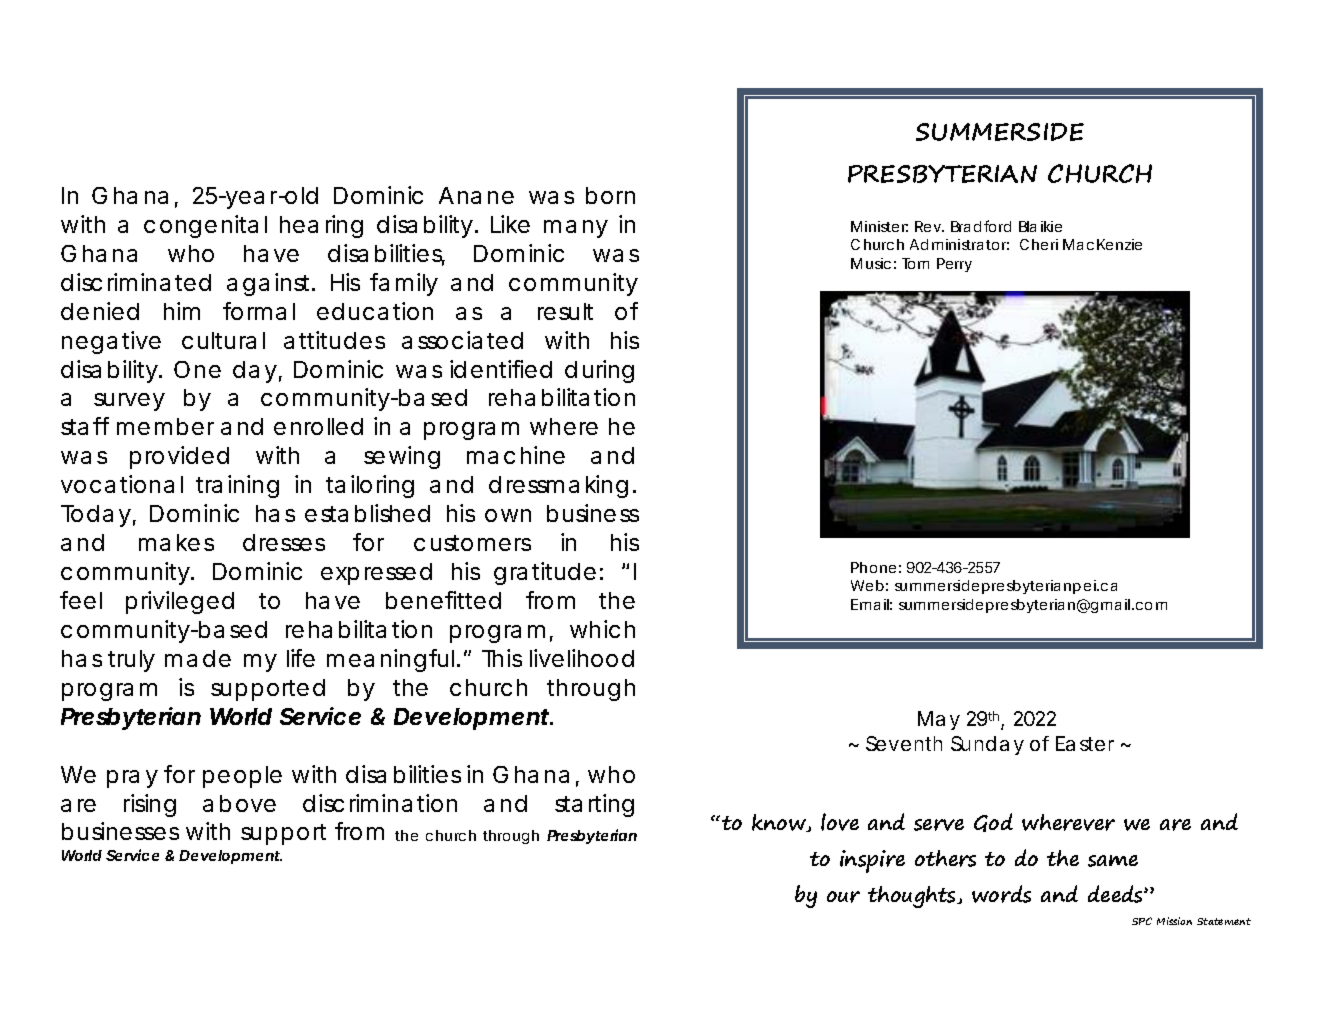 The width and height of the page is (1336, 1032). I want to click on born, so click(610, 195).
